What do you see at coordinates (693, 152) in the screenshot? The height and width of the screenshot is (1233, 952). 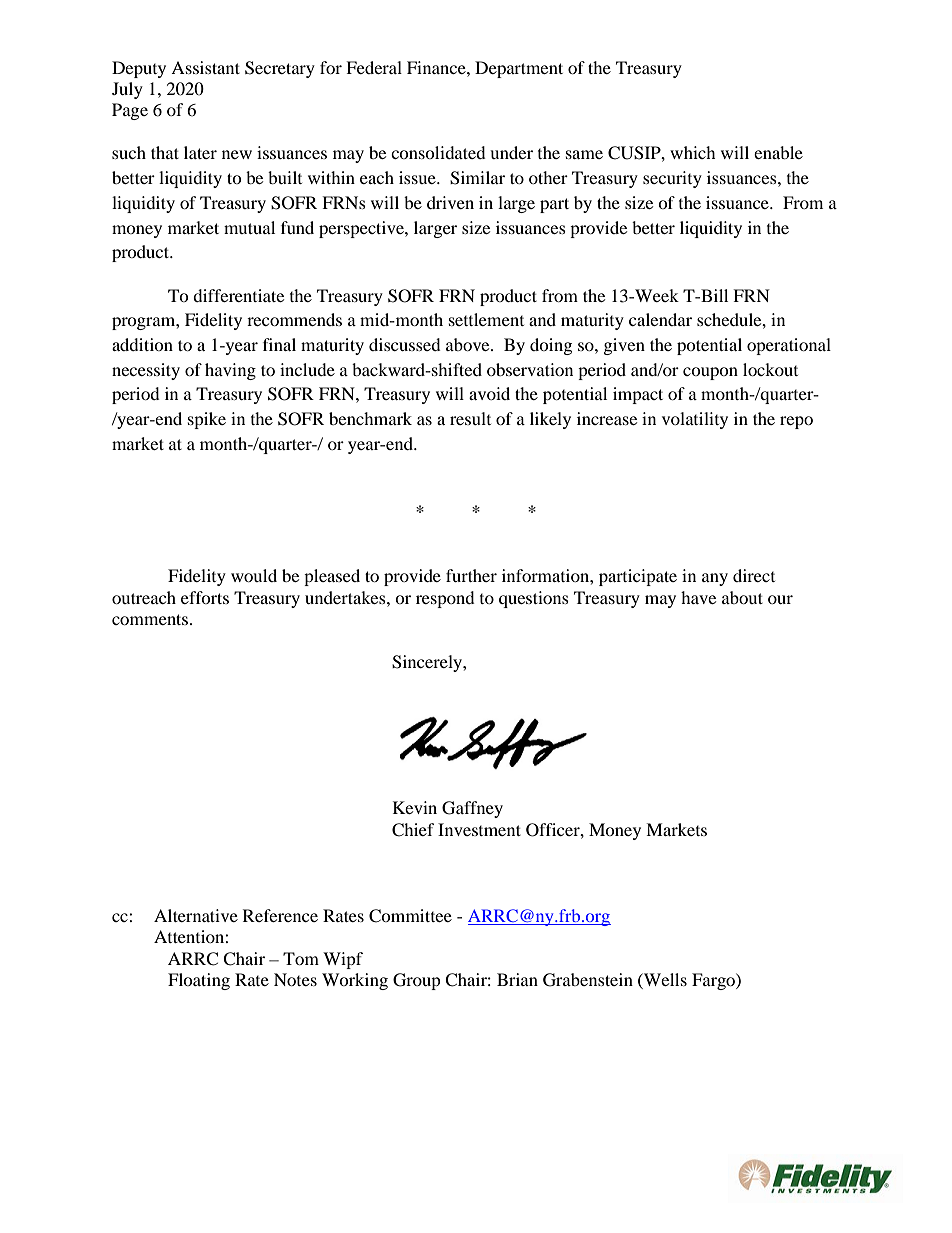 I see `which` at bounding box center [693, 152].
